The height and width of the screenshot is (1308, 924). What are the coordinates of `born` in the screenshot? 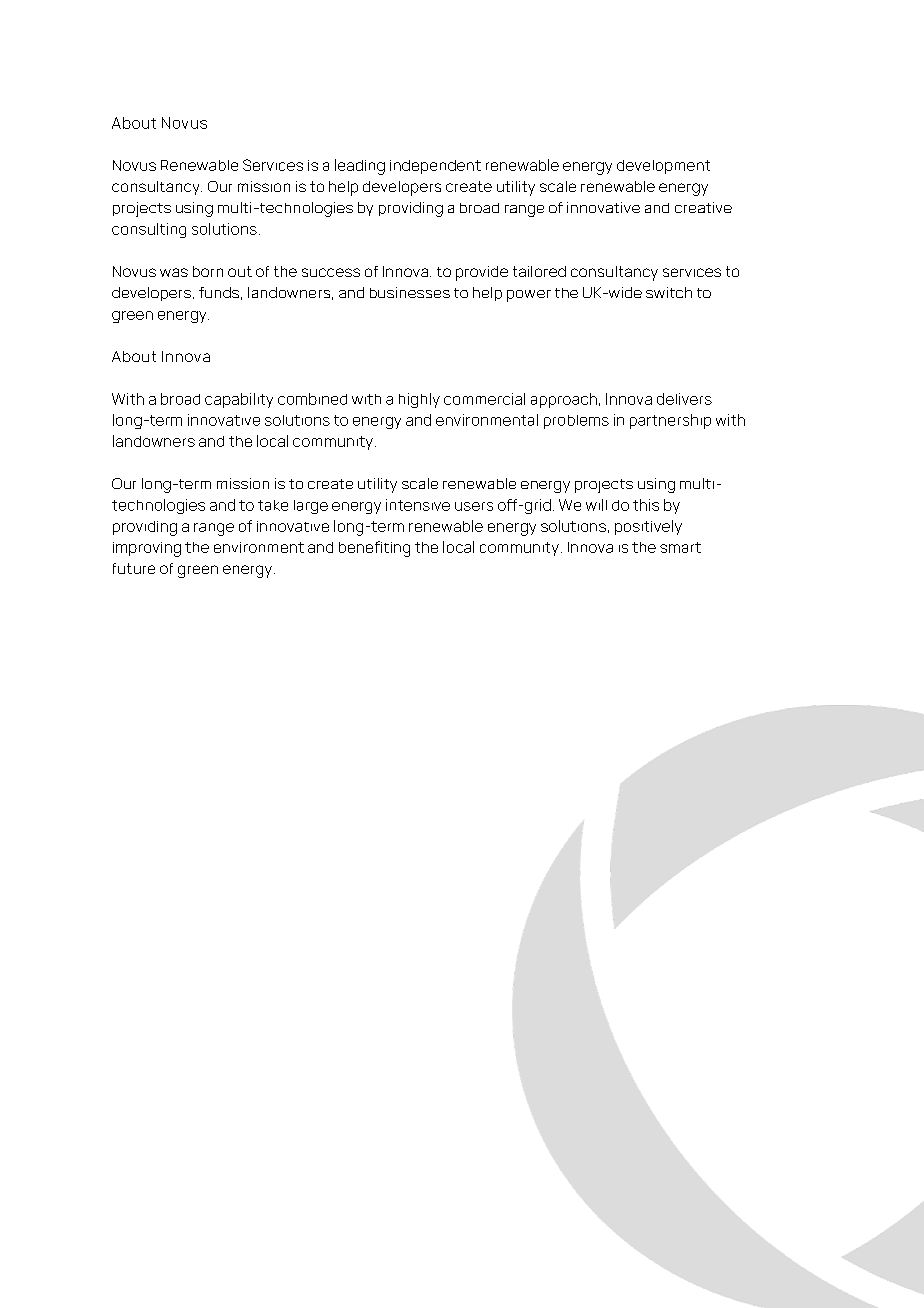 It's located at (208, 271).
